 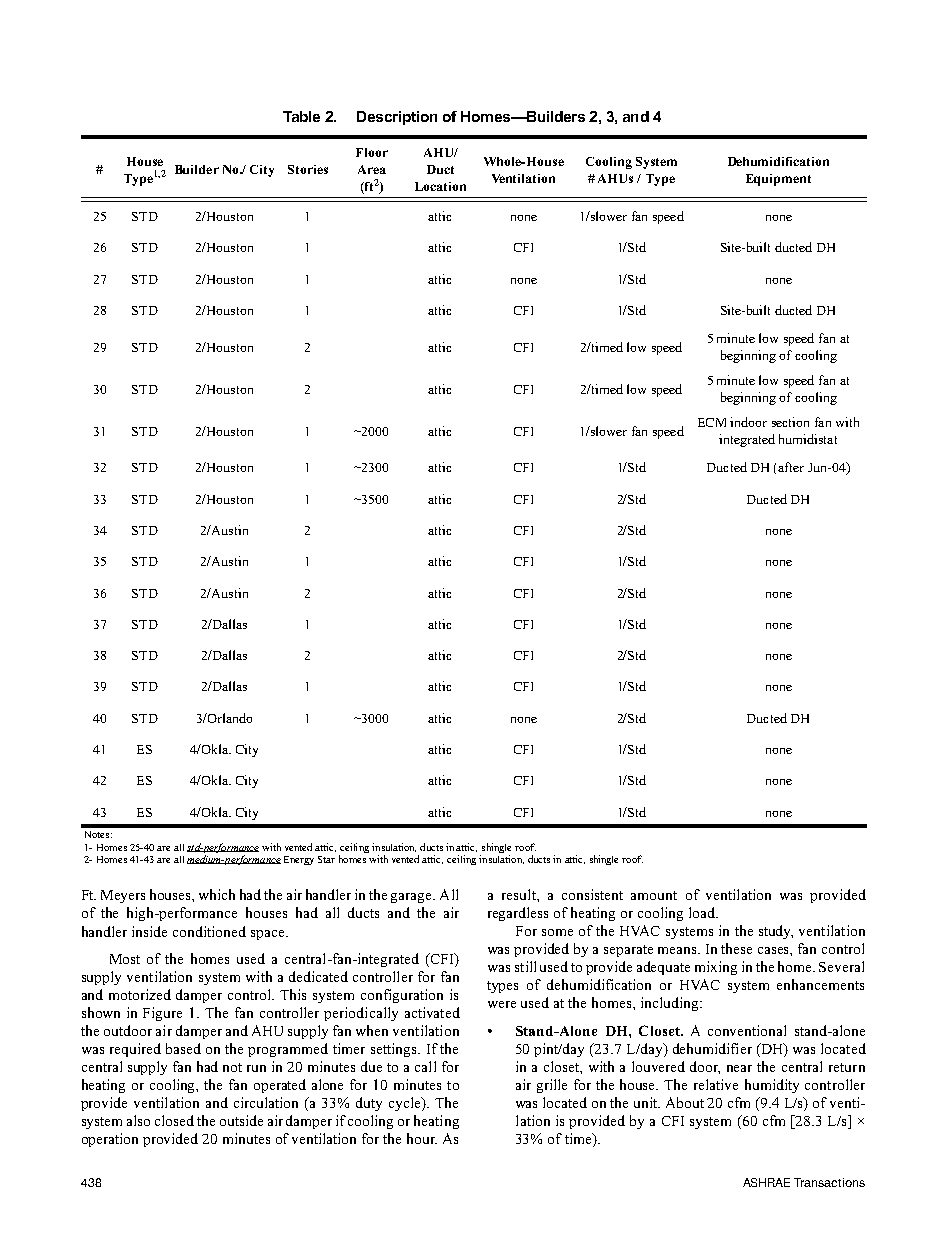 I want to click on after, so click(x=791, y=467).
